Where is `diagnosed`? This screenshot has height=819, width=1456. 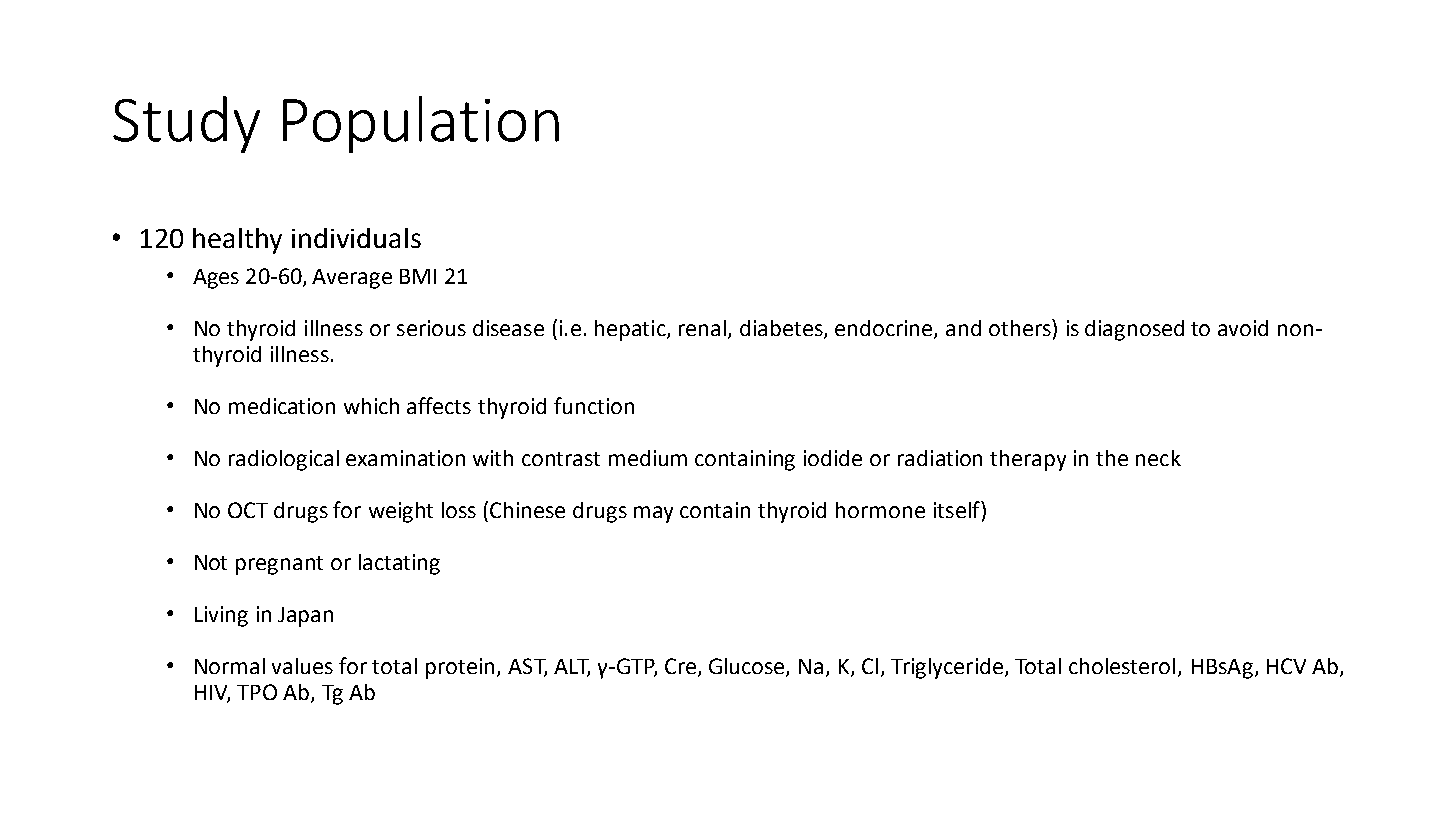
diagnosed is located at coordinates (1134, 330).
